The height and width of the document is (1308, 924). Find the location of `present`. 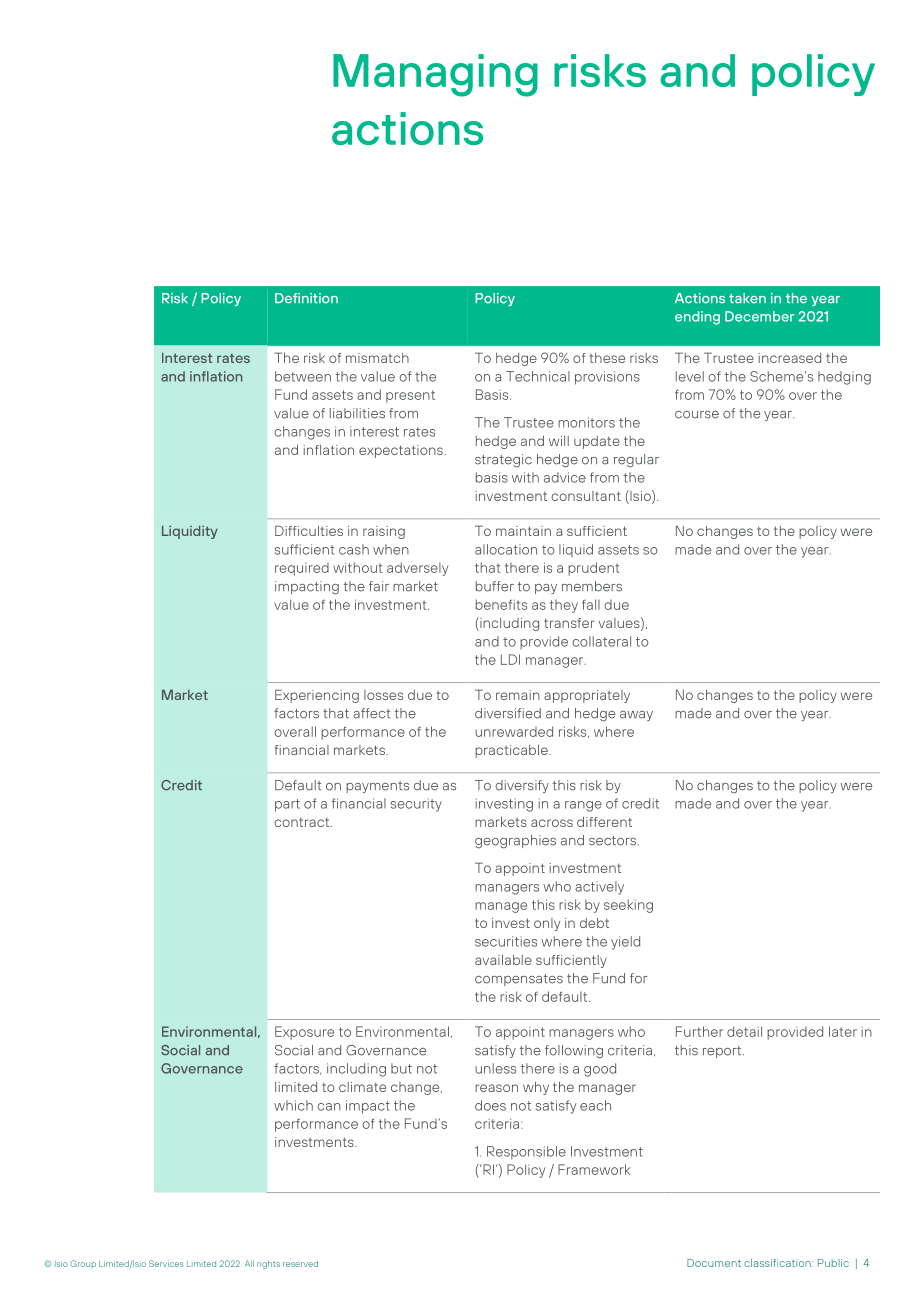

present is located at coordinates (410, 396).
